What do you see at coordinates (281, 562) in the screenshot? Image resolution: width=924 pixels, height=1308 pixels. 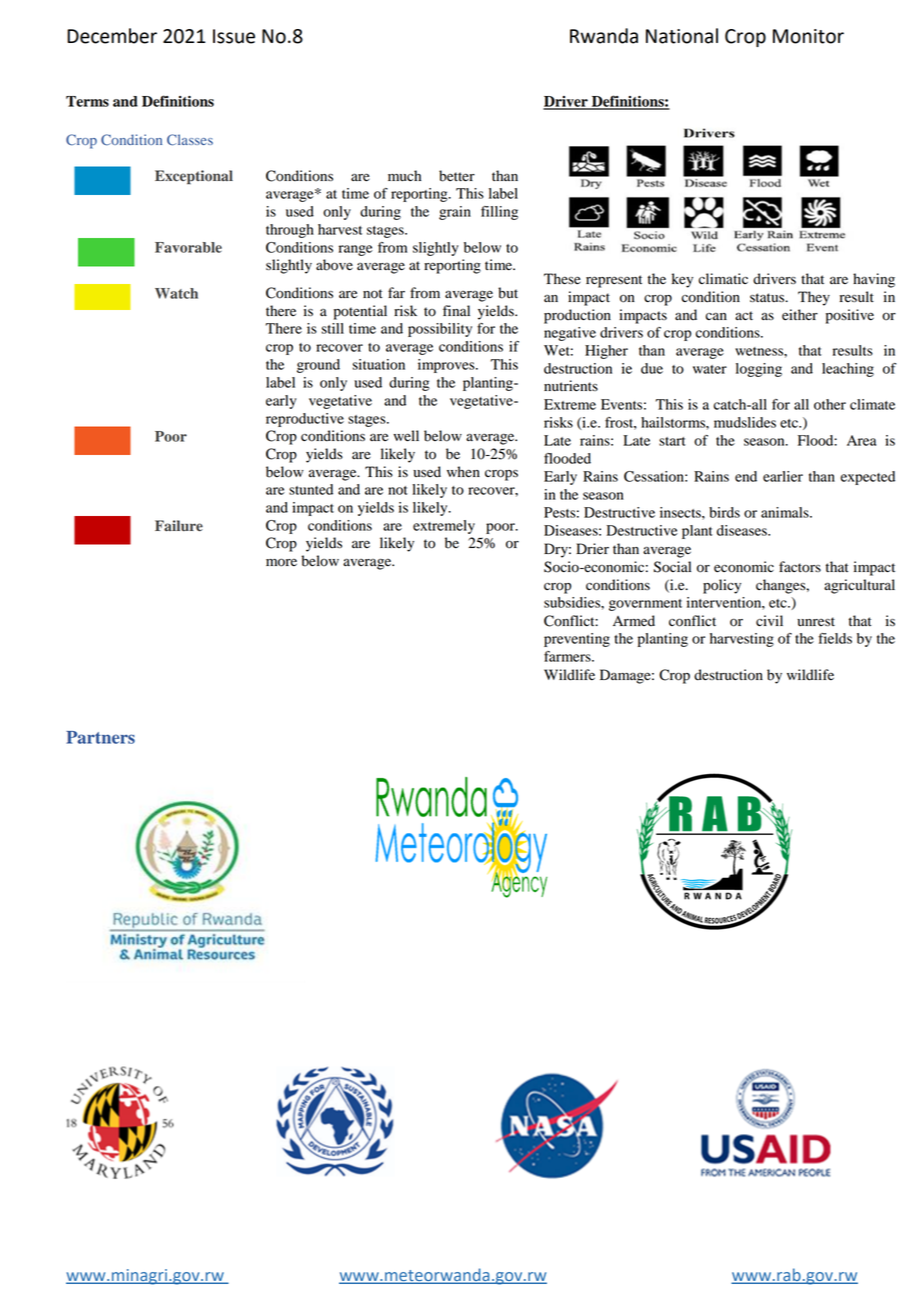 I see `more` at bounding box center [281, 562].
